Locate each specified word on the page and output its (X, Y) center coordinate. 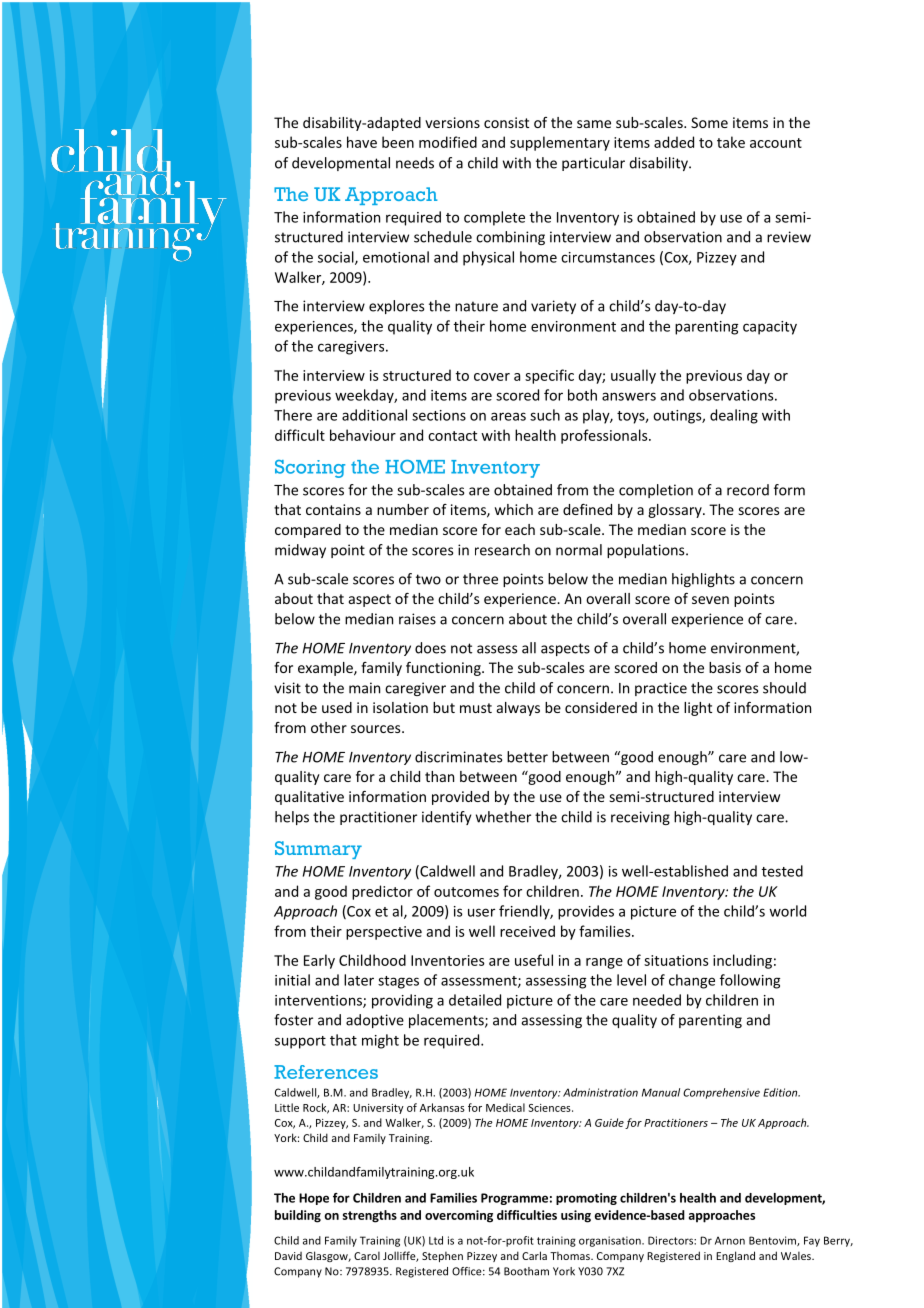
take (731, 142)
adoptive (375, 1021)
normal (579, 550)
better (527, 757)
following (750, 981)
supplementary (560, 143)
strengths (369, 1216)
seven (710, 600)
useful (534, 960)
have (362, 142)
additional (374, 415)
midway (300, 551)
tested (782, 871)
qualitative (309, 798)
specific (549, 376)
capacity (770, 328)
